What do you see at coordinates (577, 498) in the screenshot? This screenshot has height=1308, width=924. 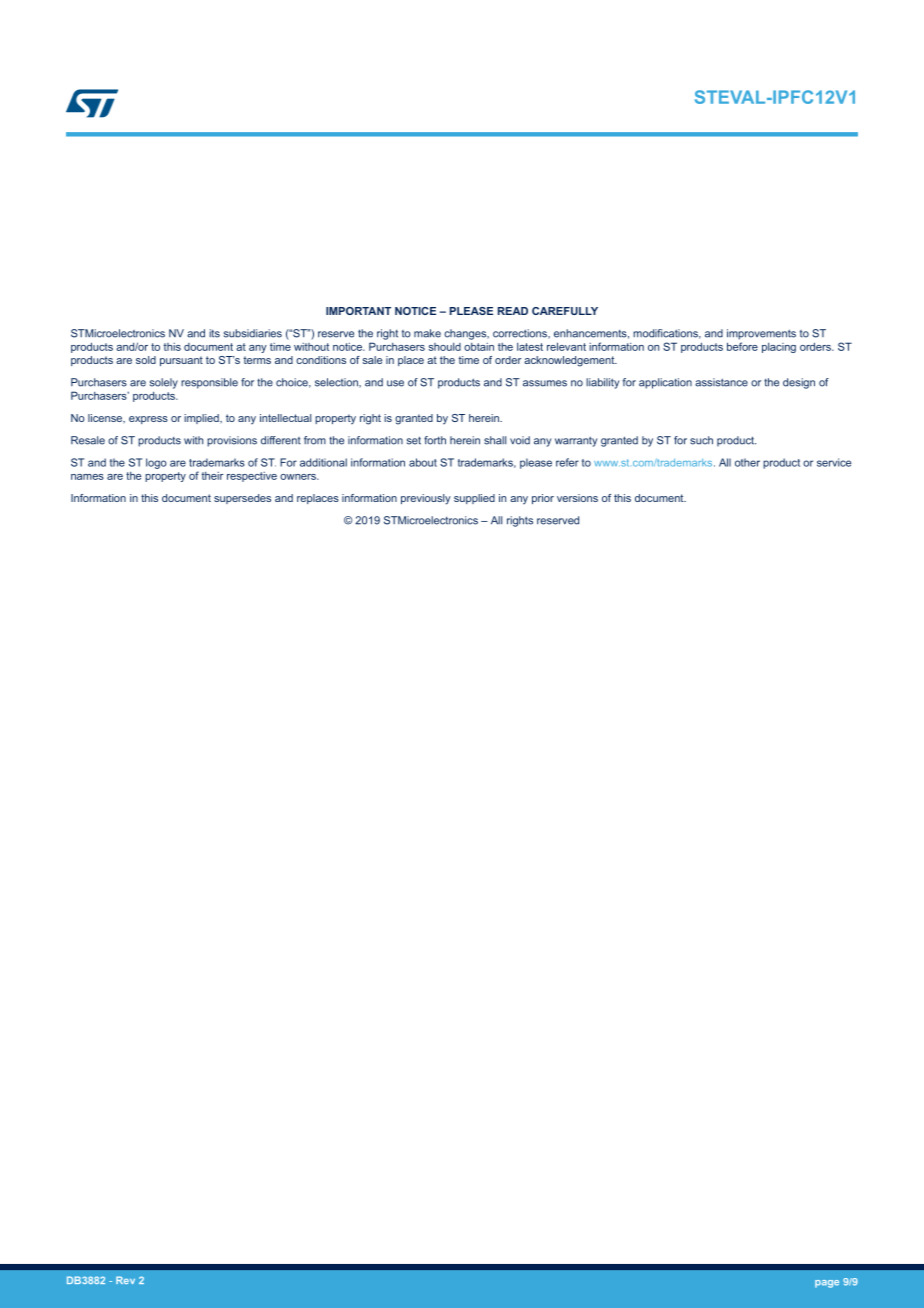 I see `versions` at bounding box center [577, 498].
